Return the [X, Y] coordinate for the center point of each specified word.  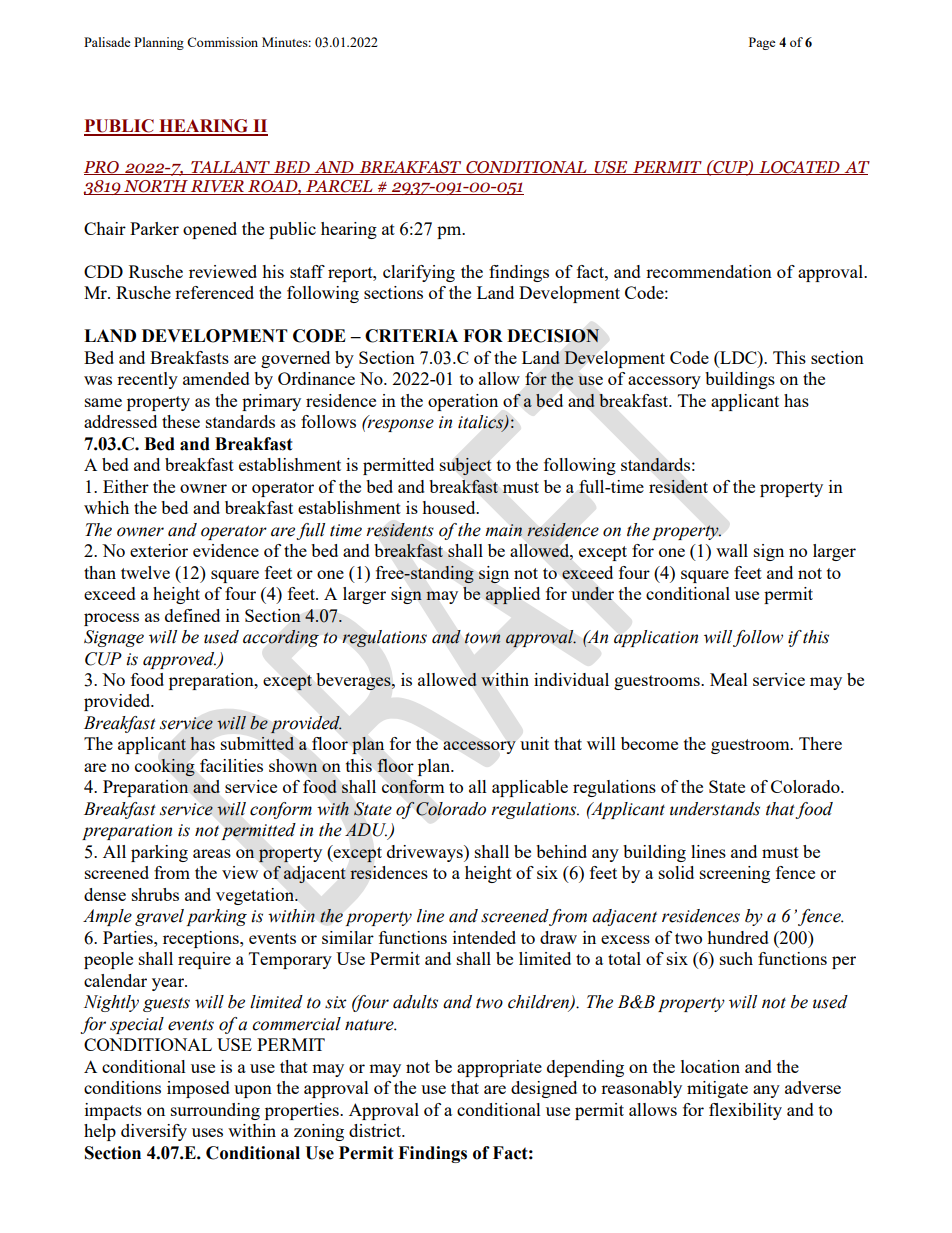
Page [762, 43]
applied [512, 596]
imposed [198, 1089]
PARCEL [339, 187]
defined [192, 615]
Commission [222, 42]
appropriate [499, 1068]
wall [732, 550]
